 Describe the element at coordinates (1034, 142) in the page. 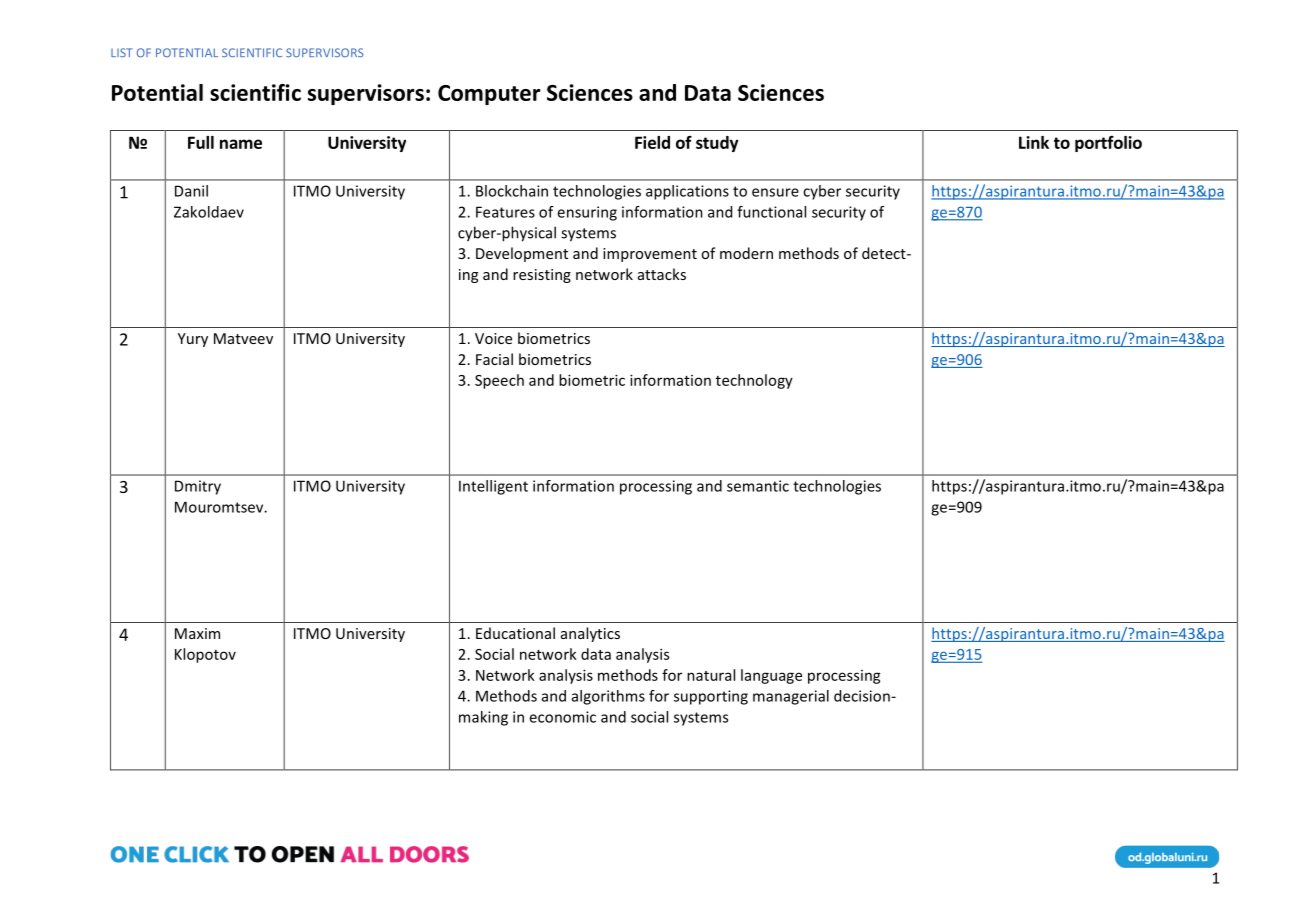

I see `Link` at that location.
